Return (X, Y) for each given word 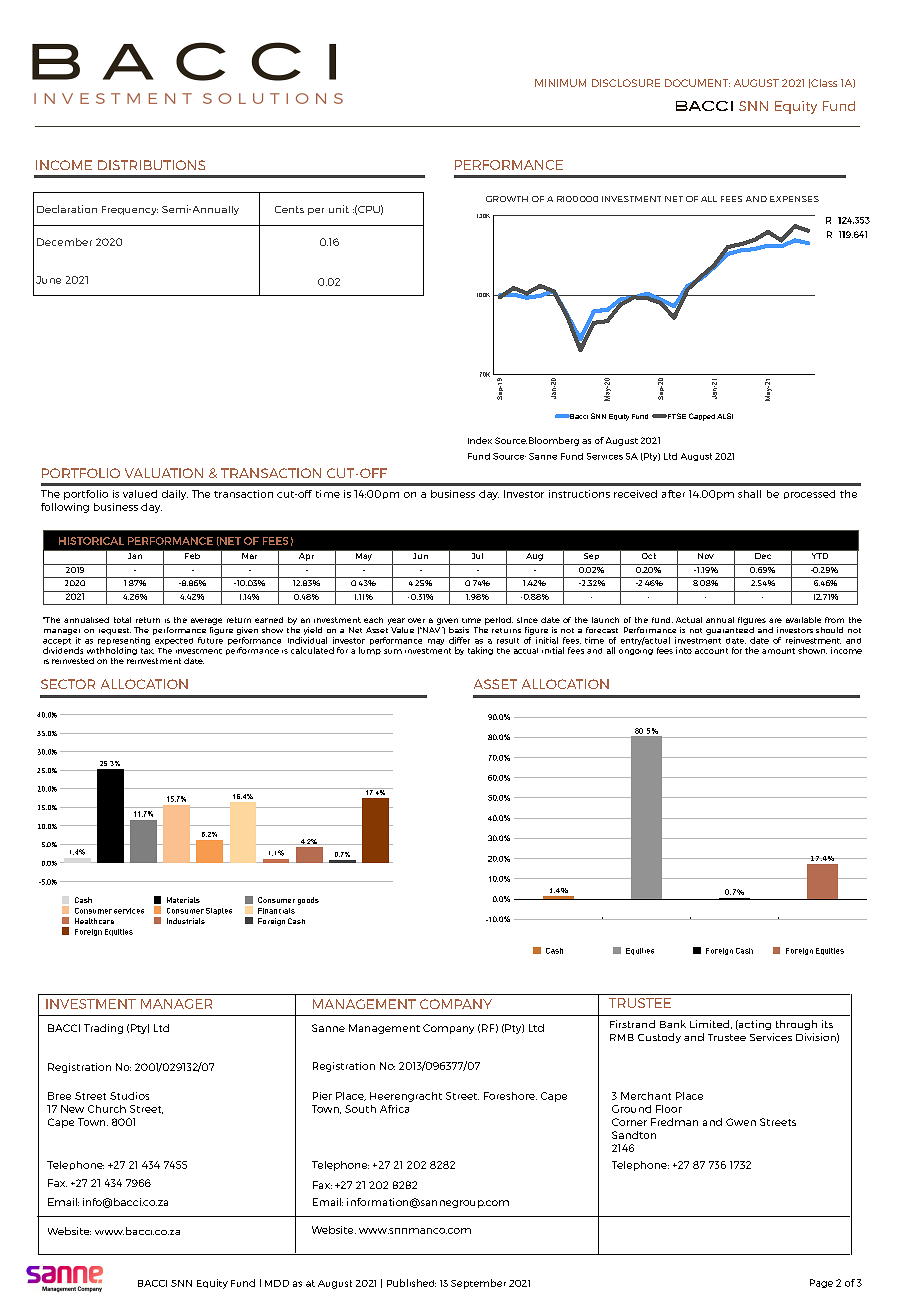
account (711, 651)
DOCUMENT (697, 83)
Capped (702, 417)
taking (480, 651)
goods (308, 901)
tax (147, 651)
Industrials (186, 921)
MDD (277, 1283)
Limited (709, 1024)
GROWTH (507, 199)
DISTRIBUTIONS (151, 165)
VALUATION (164, 473)
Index (480, 440)
